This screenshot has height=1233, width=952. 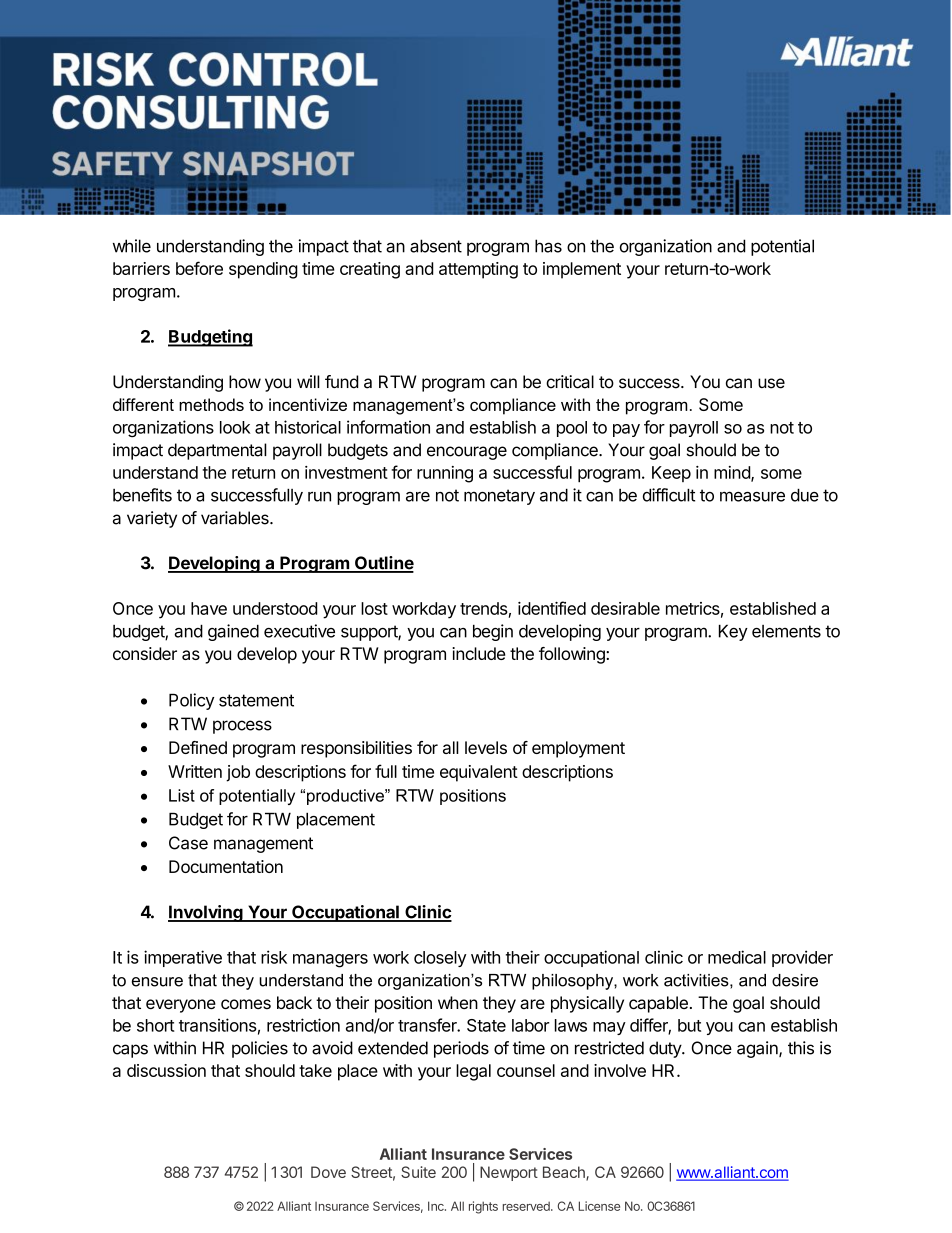 I want to click on monetary, so click(x=499, y=497).
